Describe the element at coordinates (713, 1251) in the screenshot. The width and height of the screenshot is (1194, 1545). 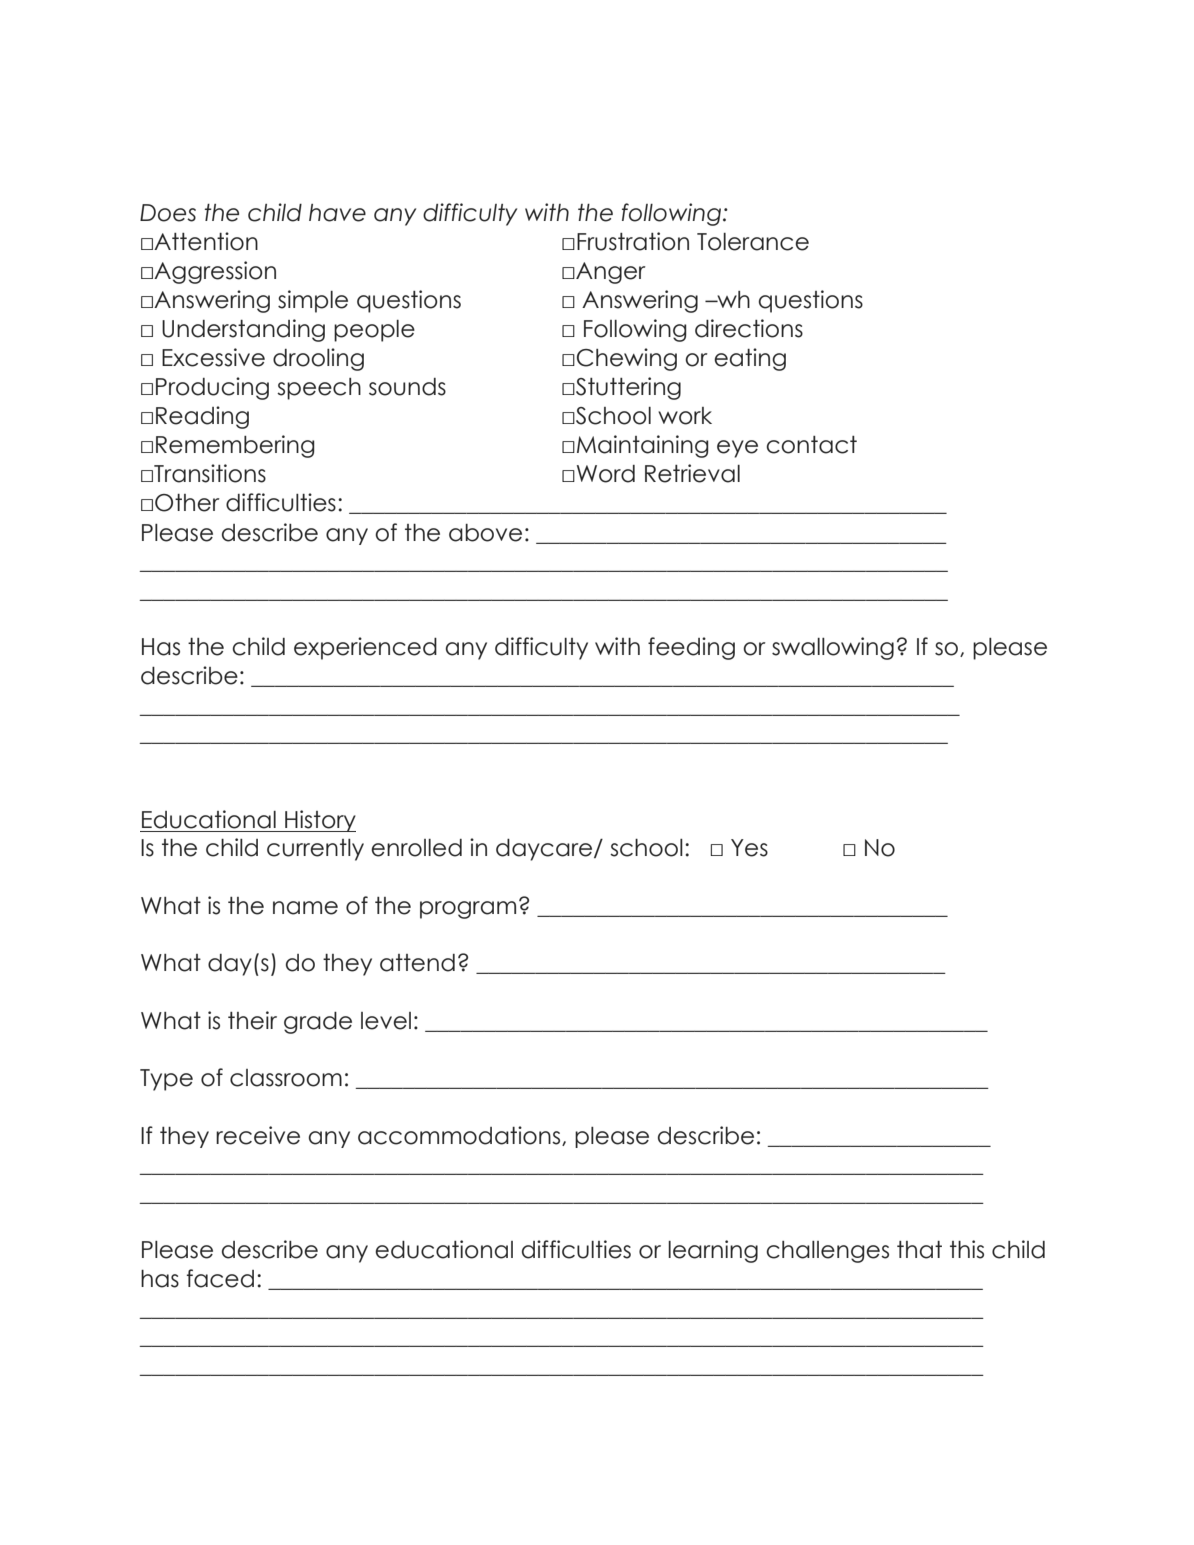
I see `learning` at that location.
